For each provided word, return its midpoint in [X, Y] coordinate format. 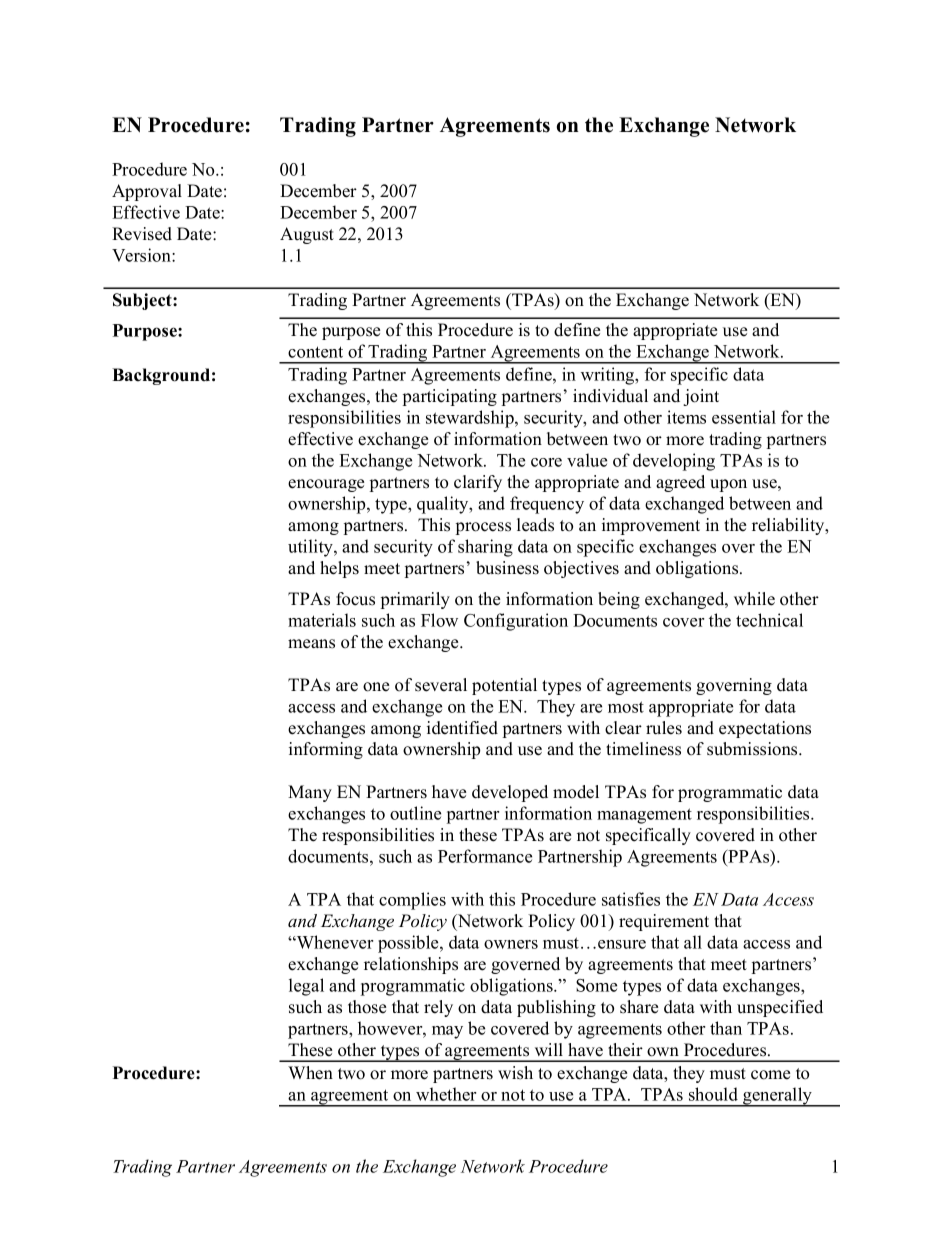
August [307, 235]
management [644, 816]
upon [728, 485]
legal [306, 987]
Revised [142, 234]
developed [510, 793]
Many [310, 793]
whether [446, 1094]
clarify [478, 483]
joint [701, 397]
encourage [326, 485]
